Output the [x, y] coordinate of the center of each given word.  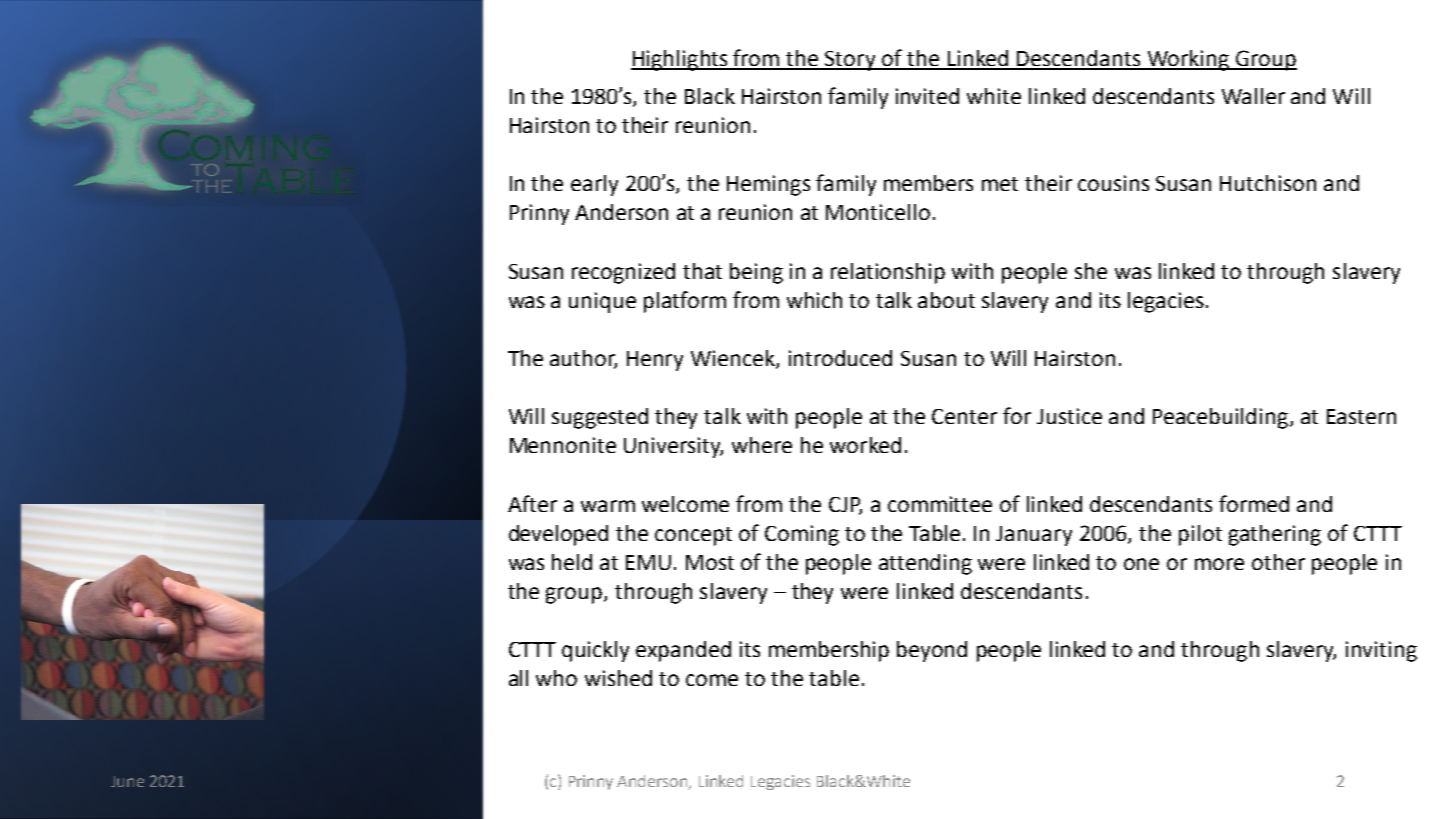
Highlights [680, 60]
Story [851, 61]
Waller [1253, 96]
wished [618, 678]
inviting [1381, 651]
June [127, 781]
